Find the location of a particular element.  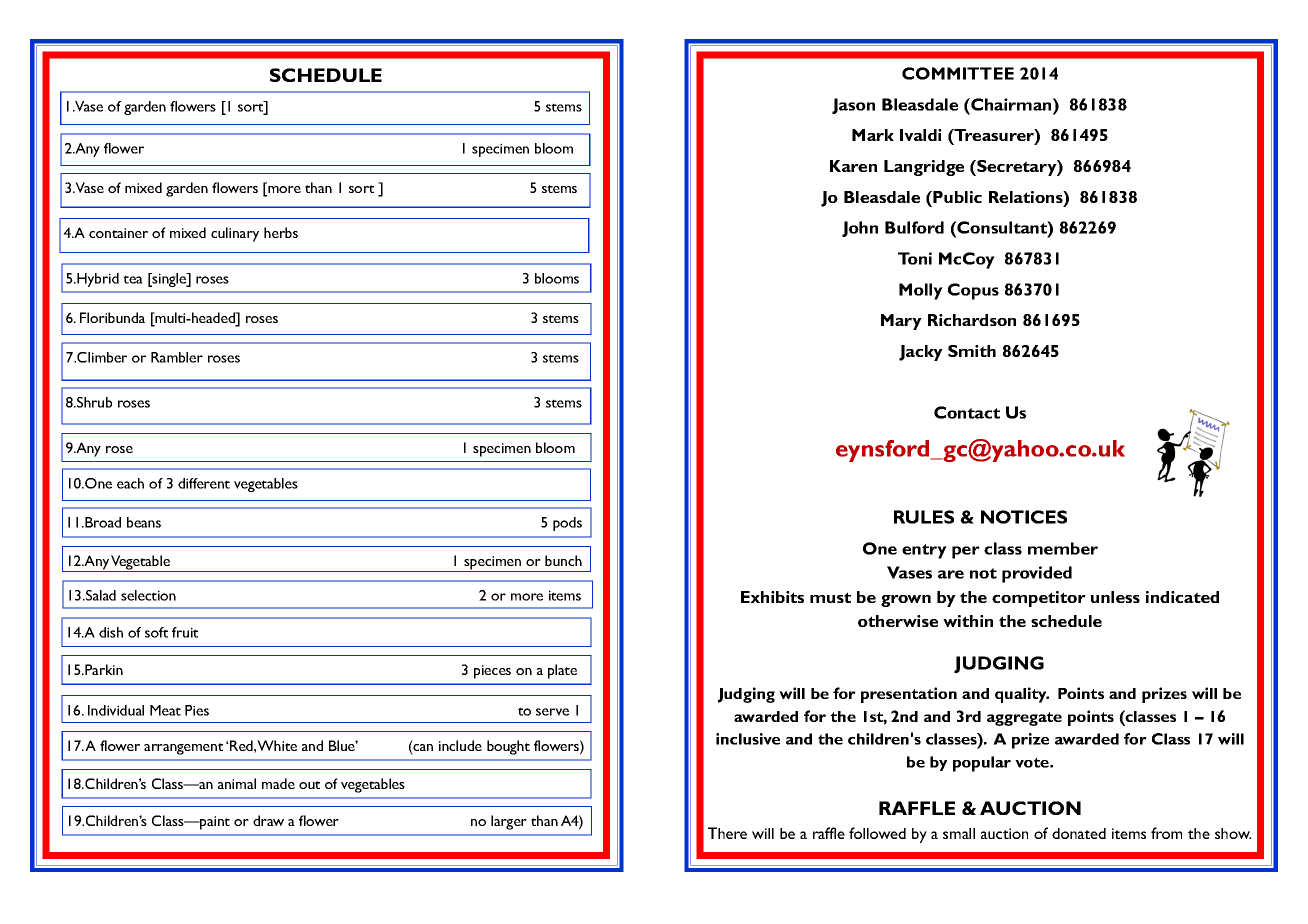

Chairman is located at coordinates (1011, 104).
